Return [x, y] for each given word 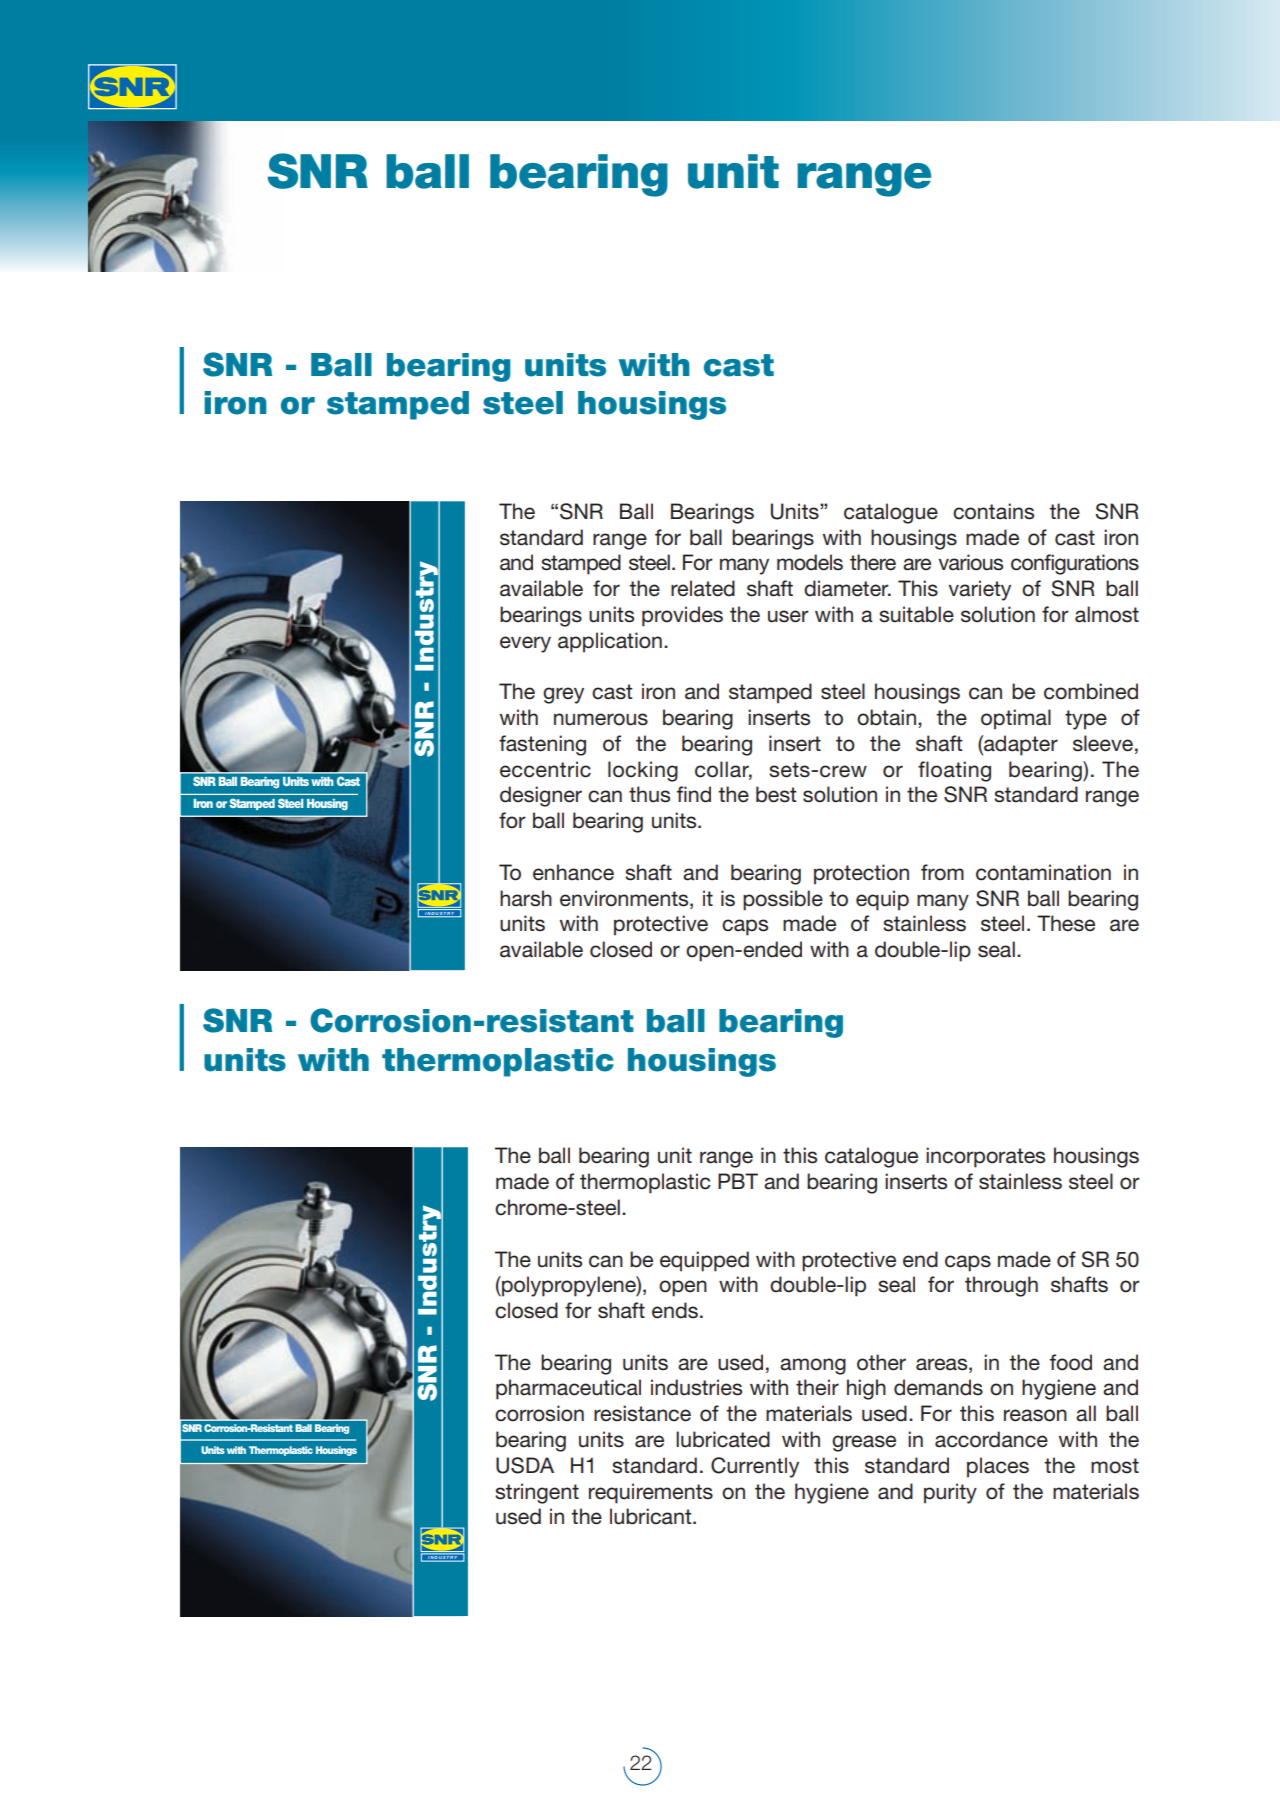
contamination [1043, 872]
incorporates [985, 1157]
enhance [573, 872]
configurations [1075, 564]
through [1001, 1286]
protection [861, 874]
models [810, 562]
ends [675, 1310]
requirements [651, 1493]
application [610, 642]
